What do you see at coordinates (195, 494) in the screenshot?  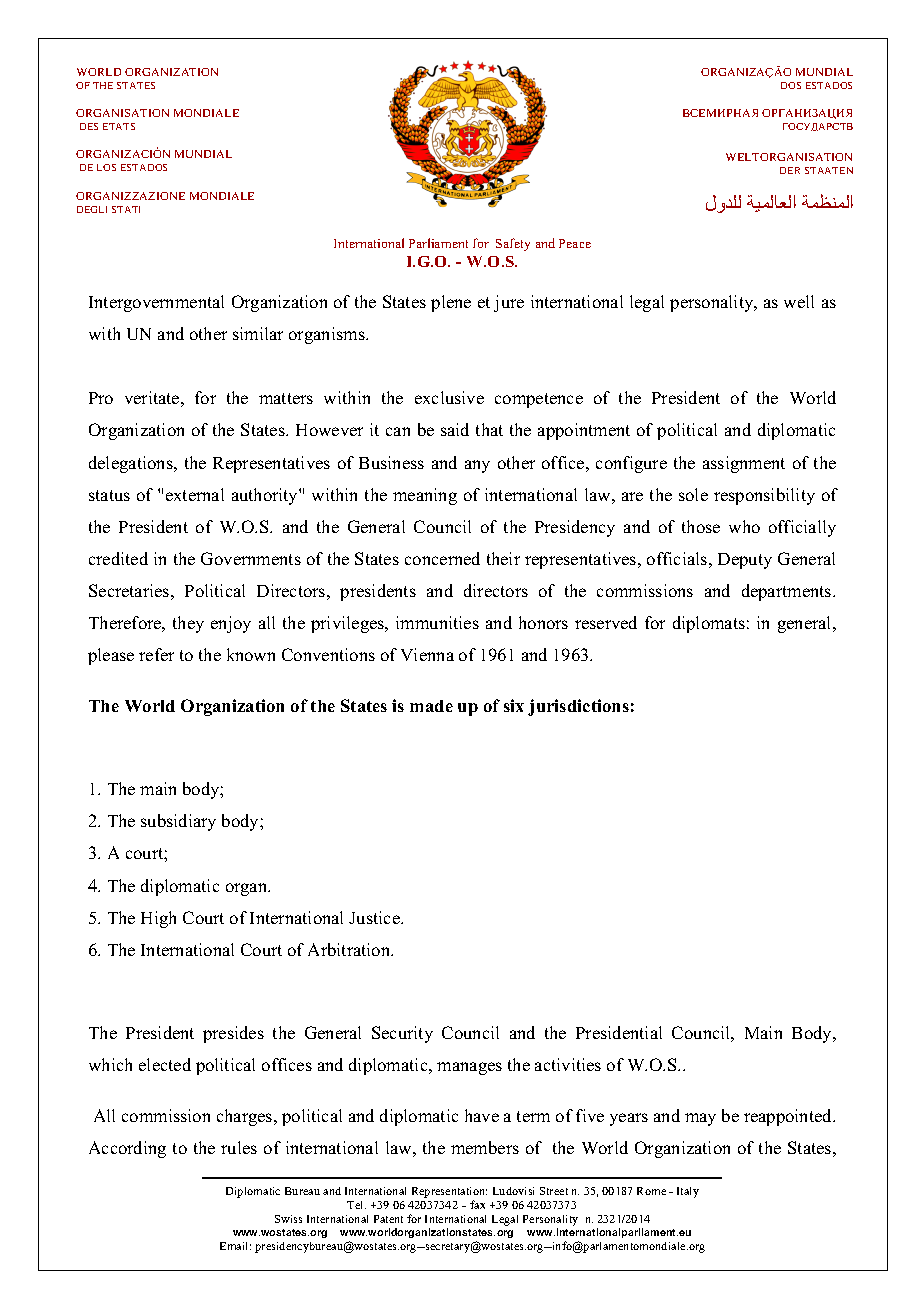 I see `external` at bounding box center [195, 494].
